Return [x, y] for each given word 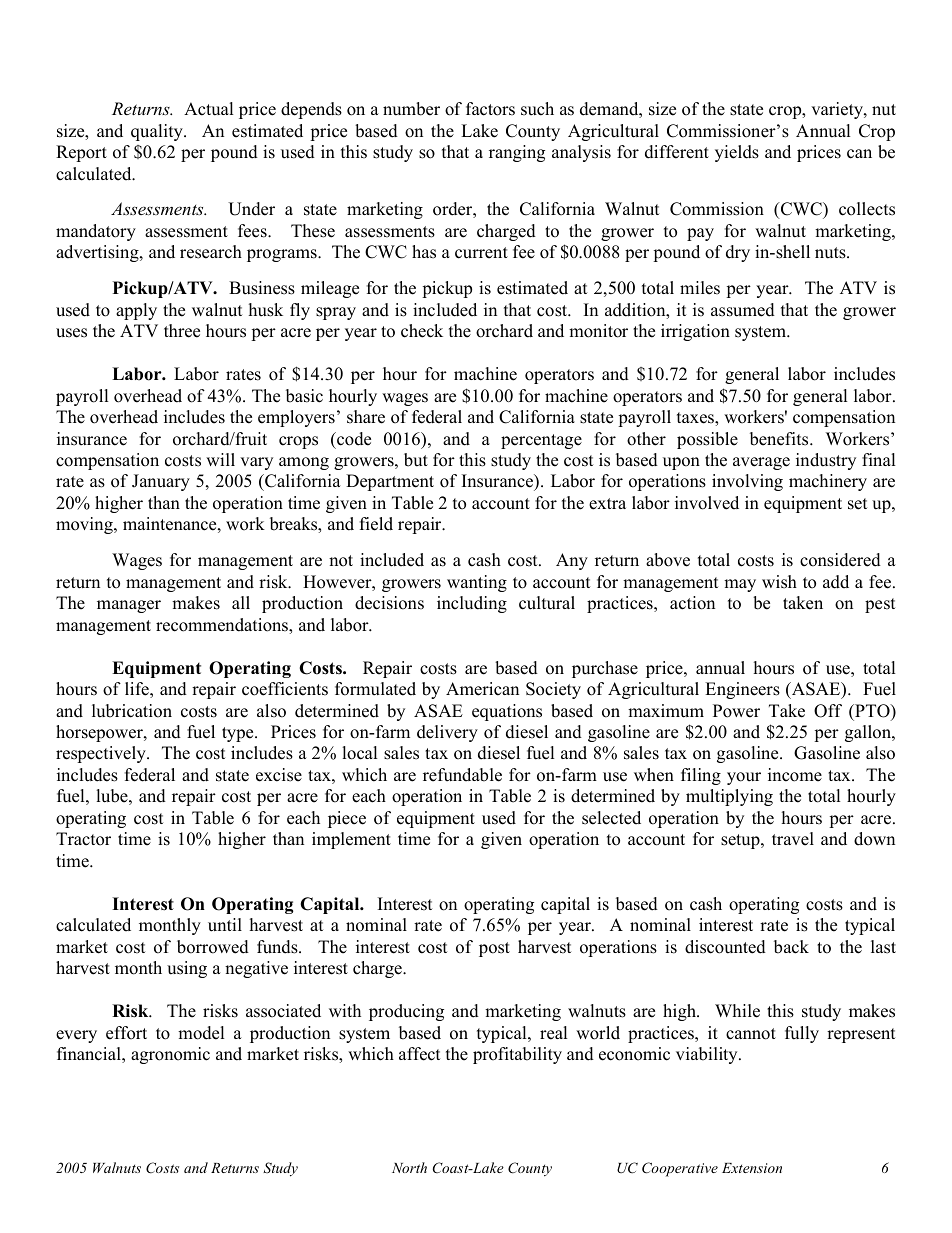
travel [793, 839]
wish [779, 582]
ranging [517, 153]
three [182, 331]
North [409, 1167]
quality [158, 132]
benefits [780, 439]
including [472, 604]
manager [129, 606]
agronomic [170, 1055]
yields [737, 153]
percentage [541, 441]
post [494, 949]
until [225, 925]
